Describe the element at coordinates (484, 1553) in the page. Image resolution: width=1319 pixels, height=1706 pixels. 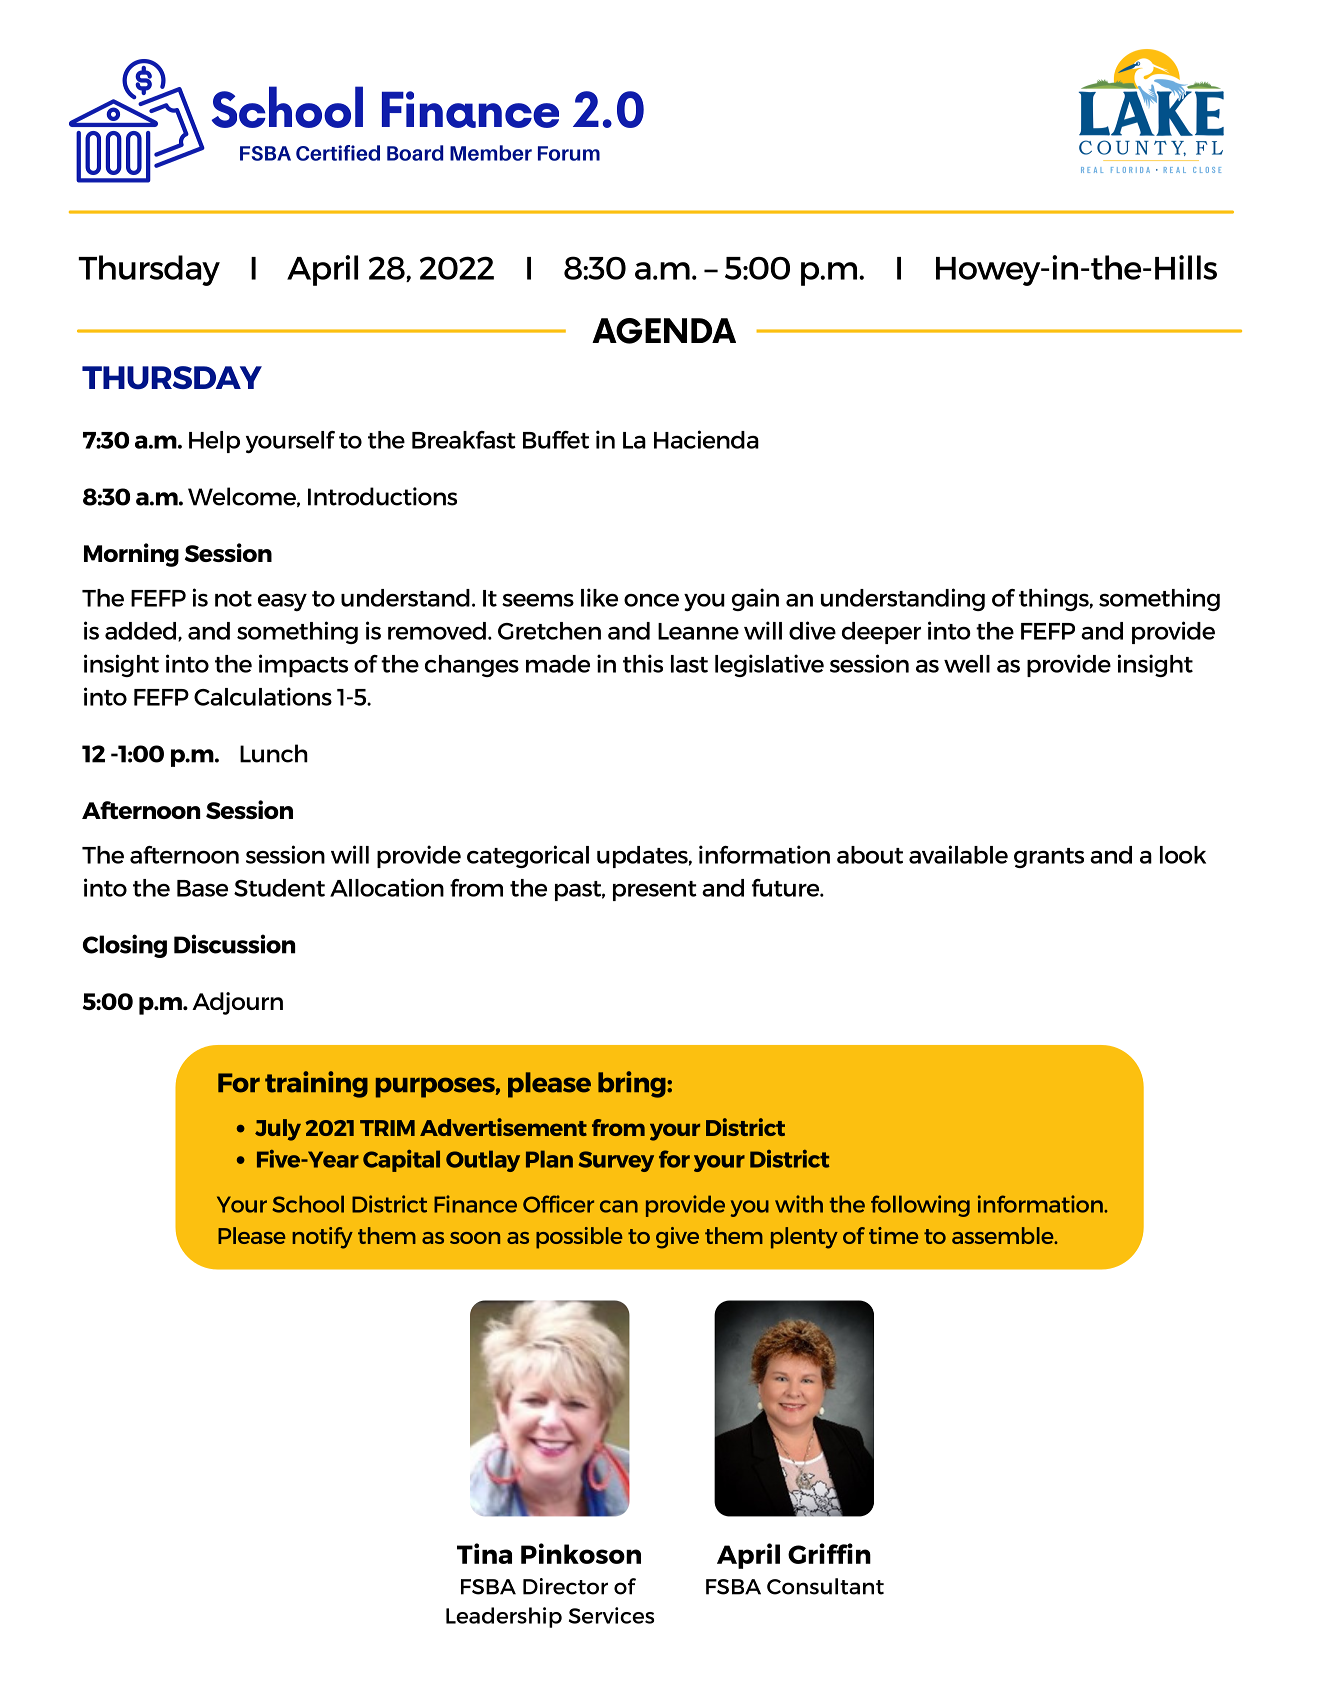
I see `Tina` at that location.
